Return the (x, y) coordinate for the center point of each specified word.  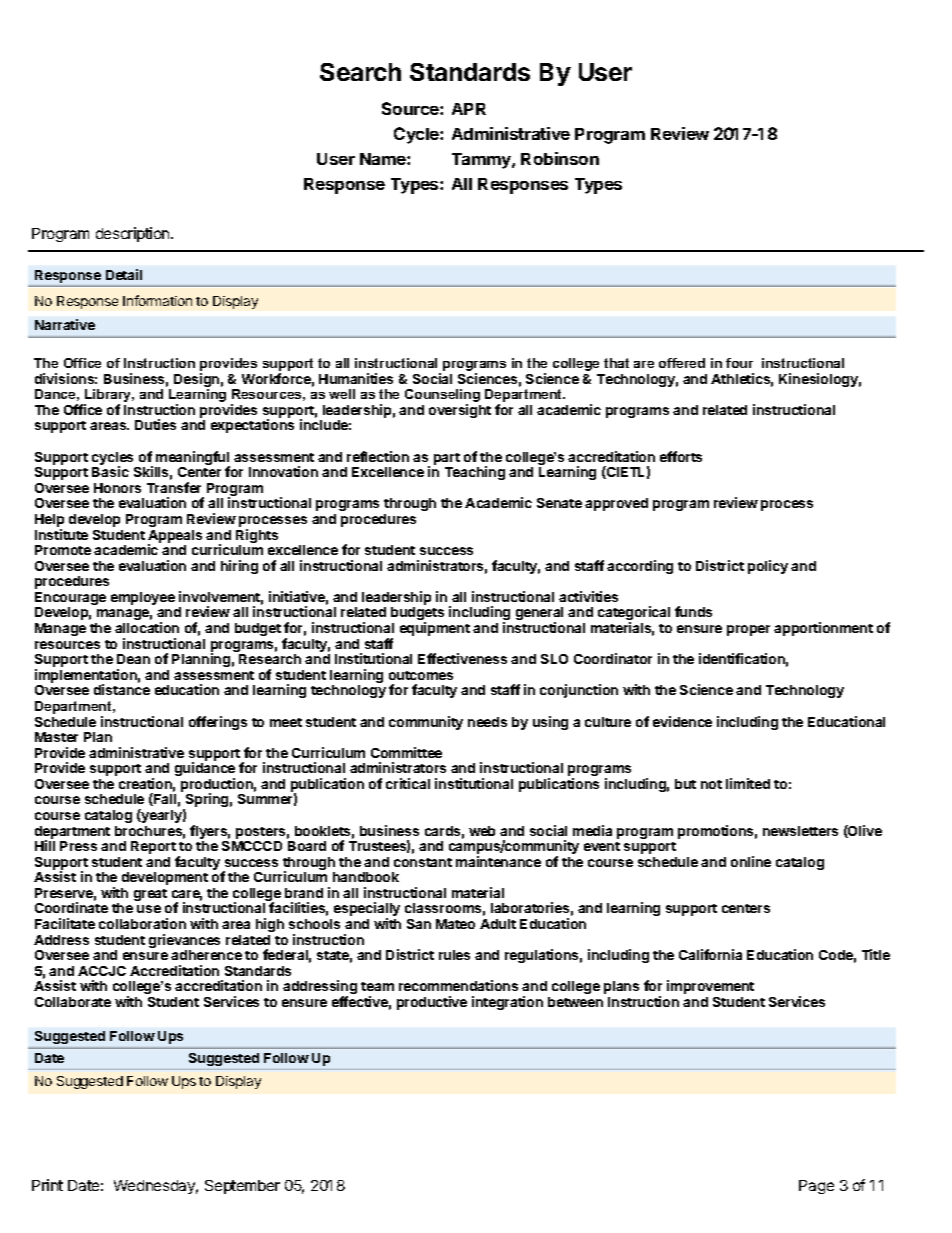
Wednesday (156, 1187)
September (242, 1187)
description (134, 234)
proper (748, 630)
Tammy (482, 161)
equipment (435, 629)
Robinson (560, 158)
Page (816, 1187)
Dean (133, 659)
